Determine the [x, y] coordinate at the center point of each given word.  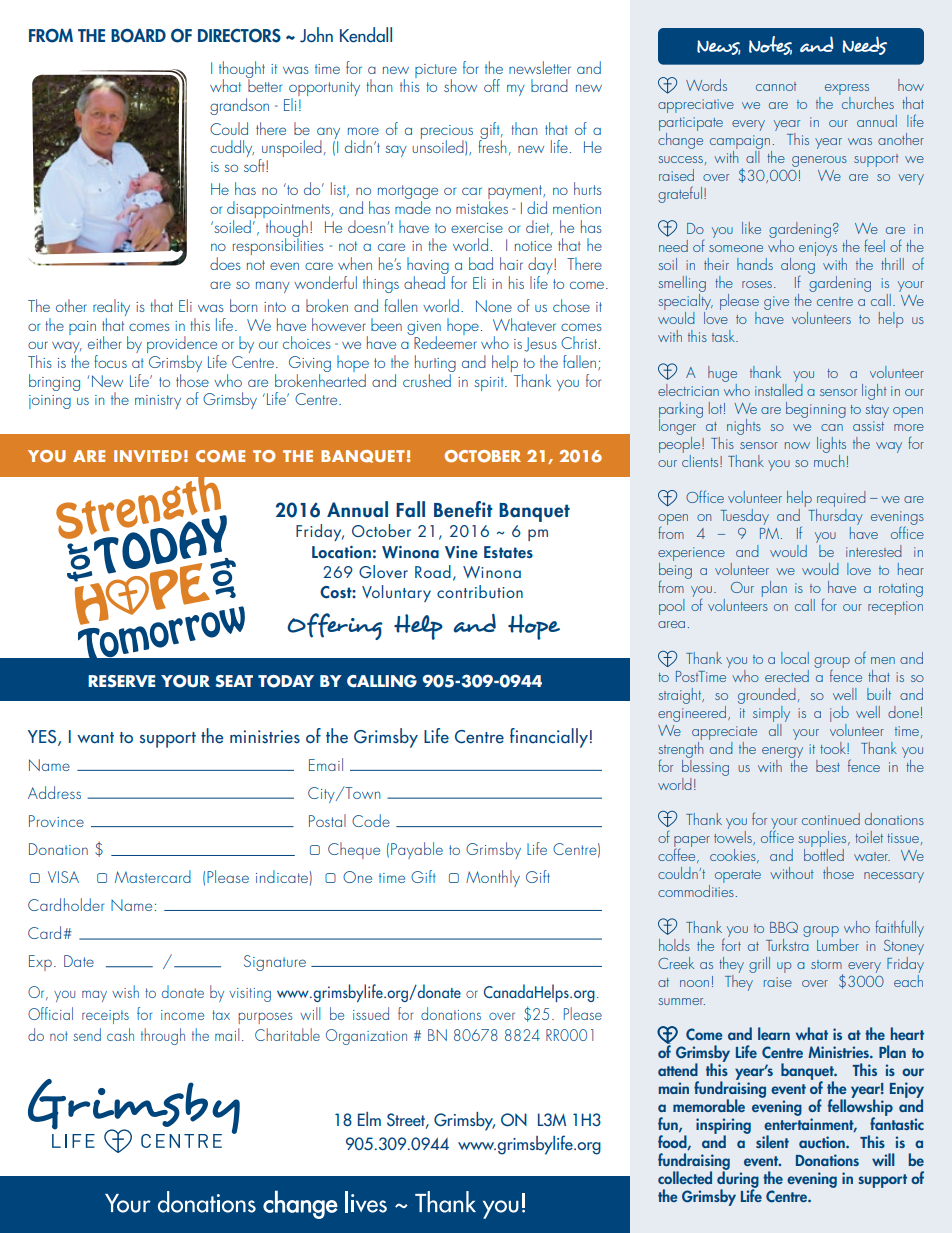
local [795, 658]
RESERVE [121, 681]
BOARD [138, 35]
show [460, 85]
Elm [369, 1119]
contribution [480, 591]
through [163, 1036]
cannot [776, 86]
